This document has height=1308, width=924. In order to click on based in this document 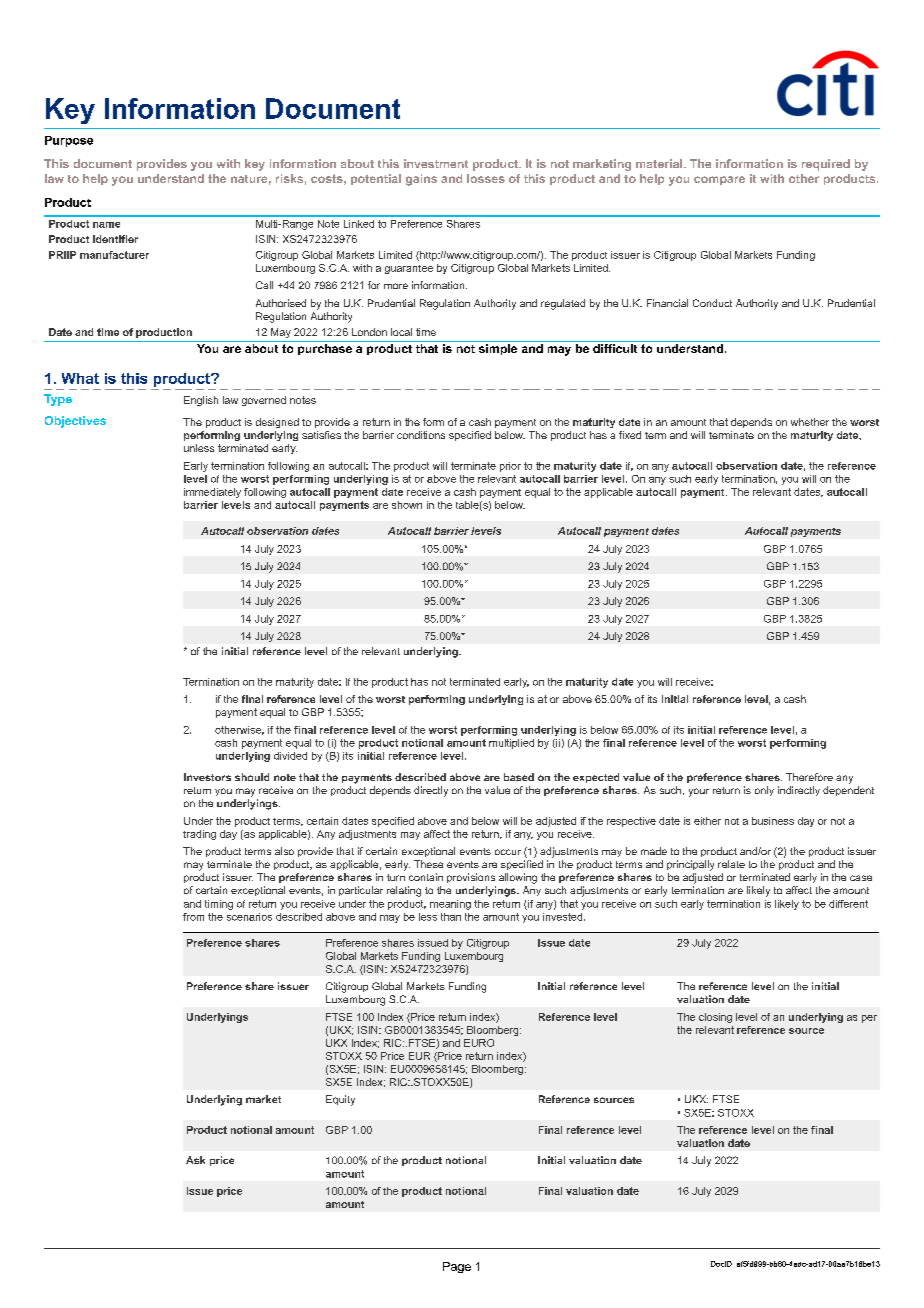, I will do `click(519, 777)`.
